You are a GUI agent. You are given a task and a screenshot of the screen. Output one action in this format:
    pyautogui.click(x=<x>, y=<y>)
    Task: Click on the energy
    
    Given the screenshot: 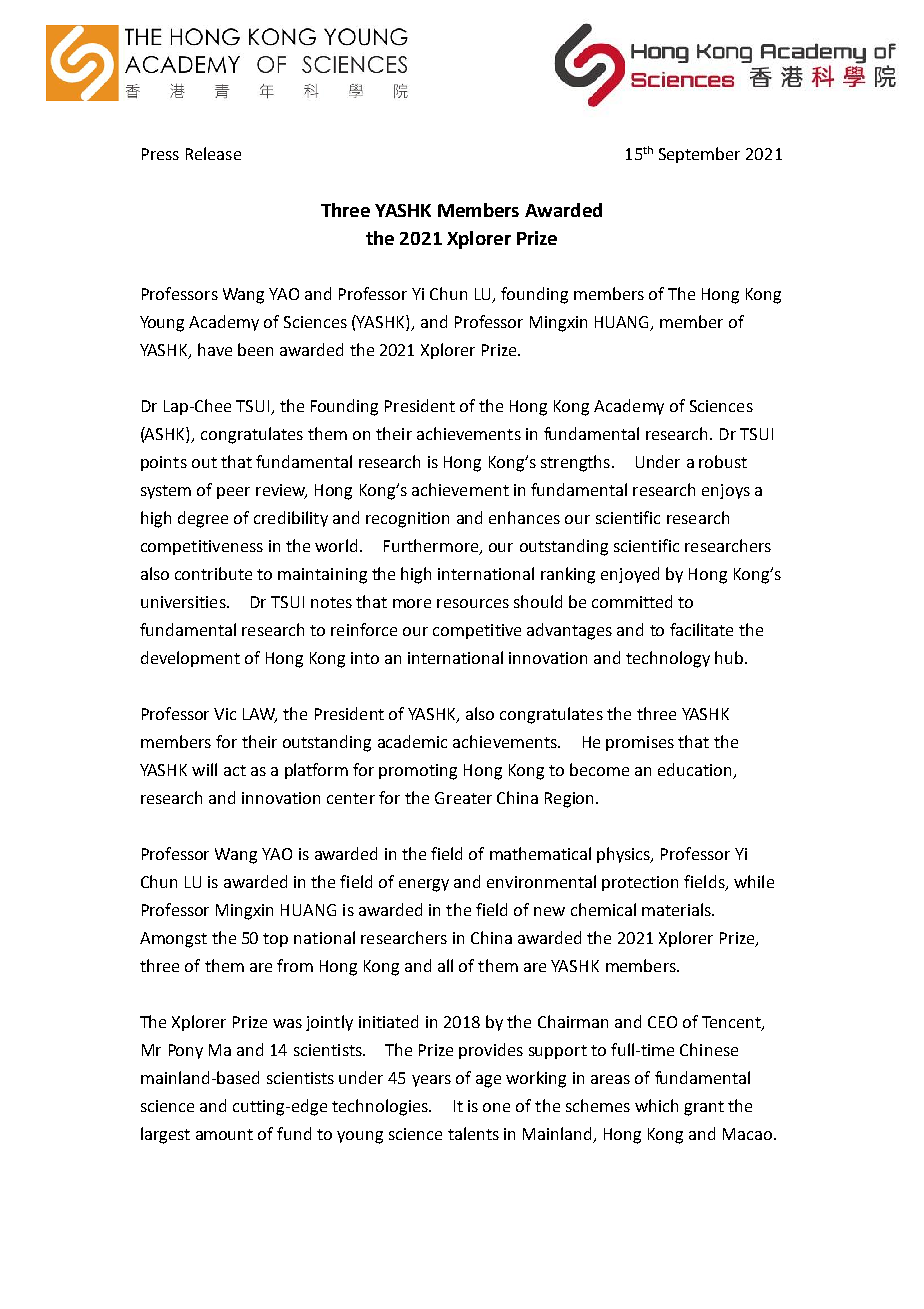 What is the action you would take?
    pyautogui.click(x=424, y=885)
